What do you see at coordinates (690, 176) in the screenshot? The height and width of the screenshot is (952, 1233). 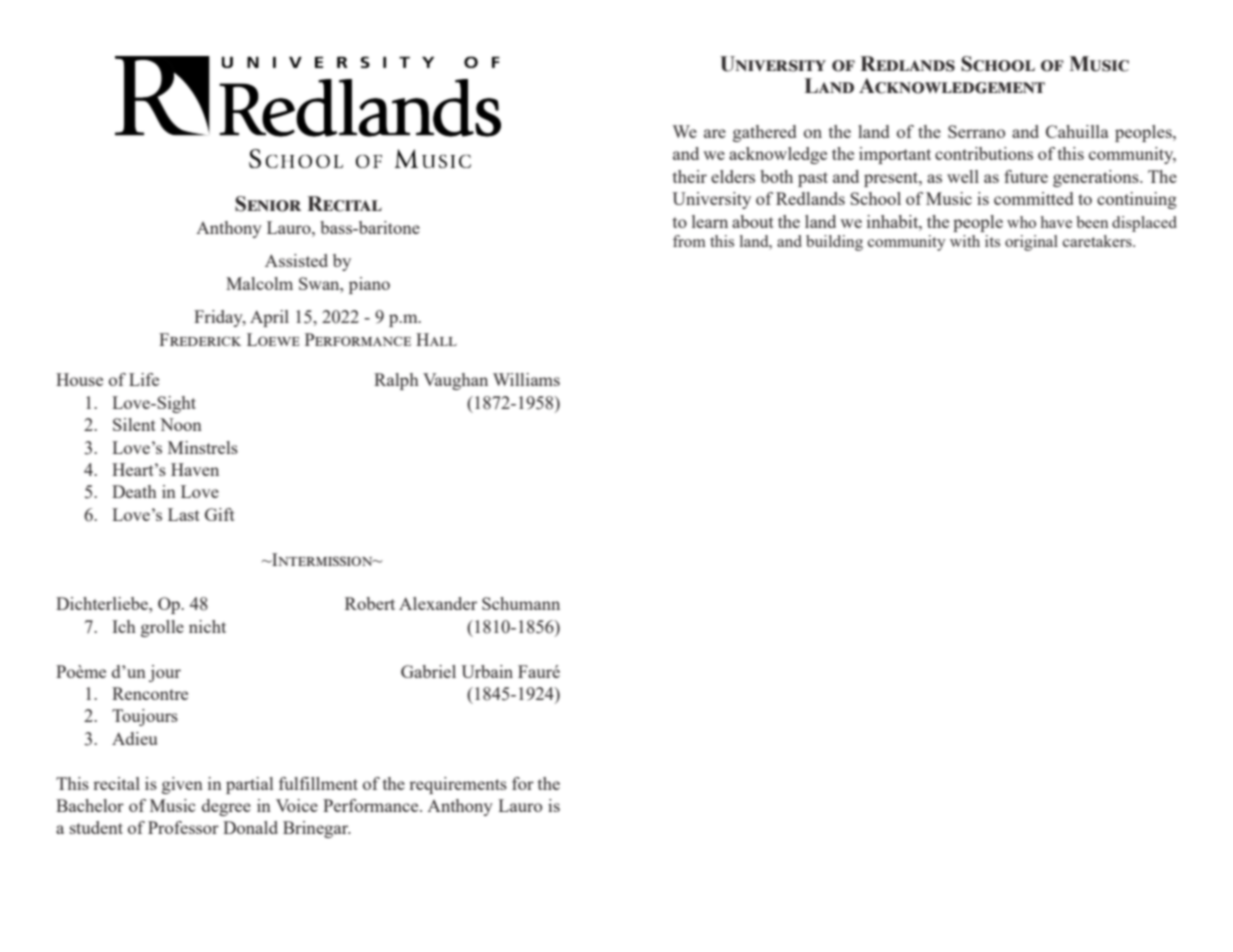 I see `their` at bounding box center [690, 176].
